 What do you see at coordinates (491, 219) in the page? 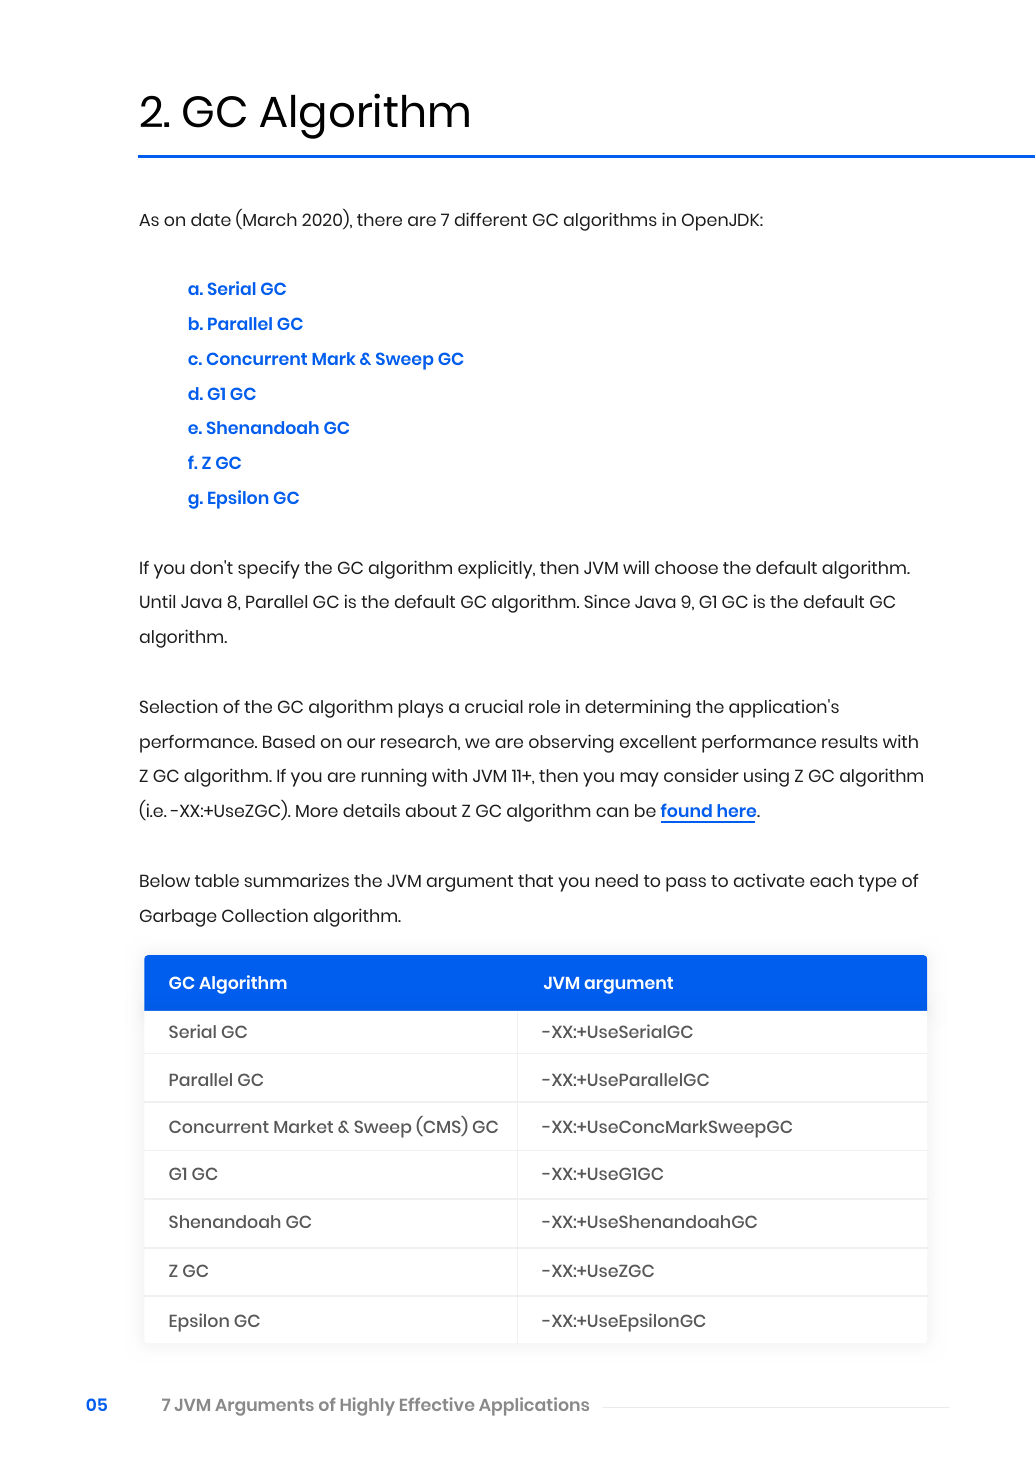
I see `different` at bounding box center [491, 219].
